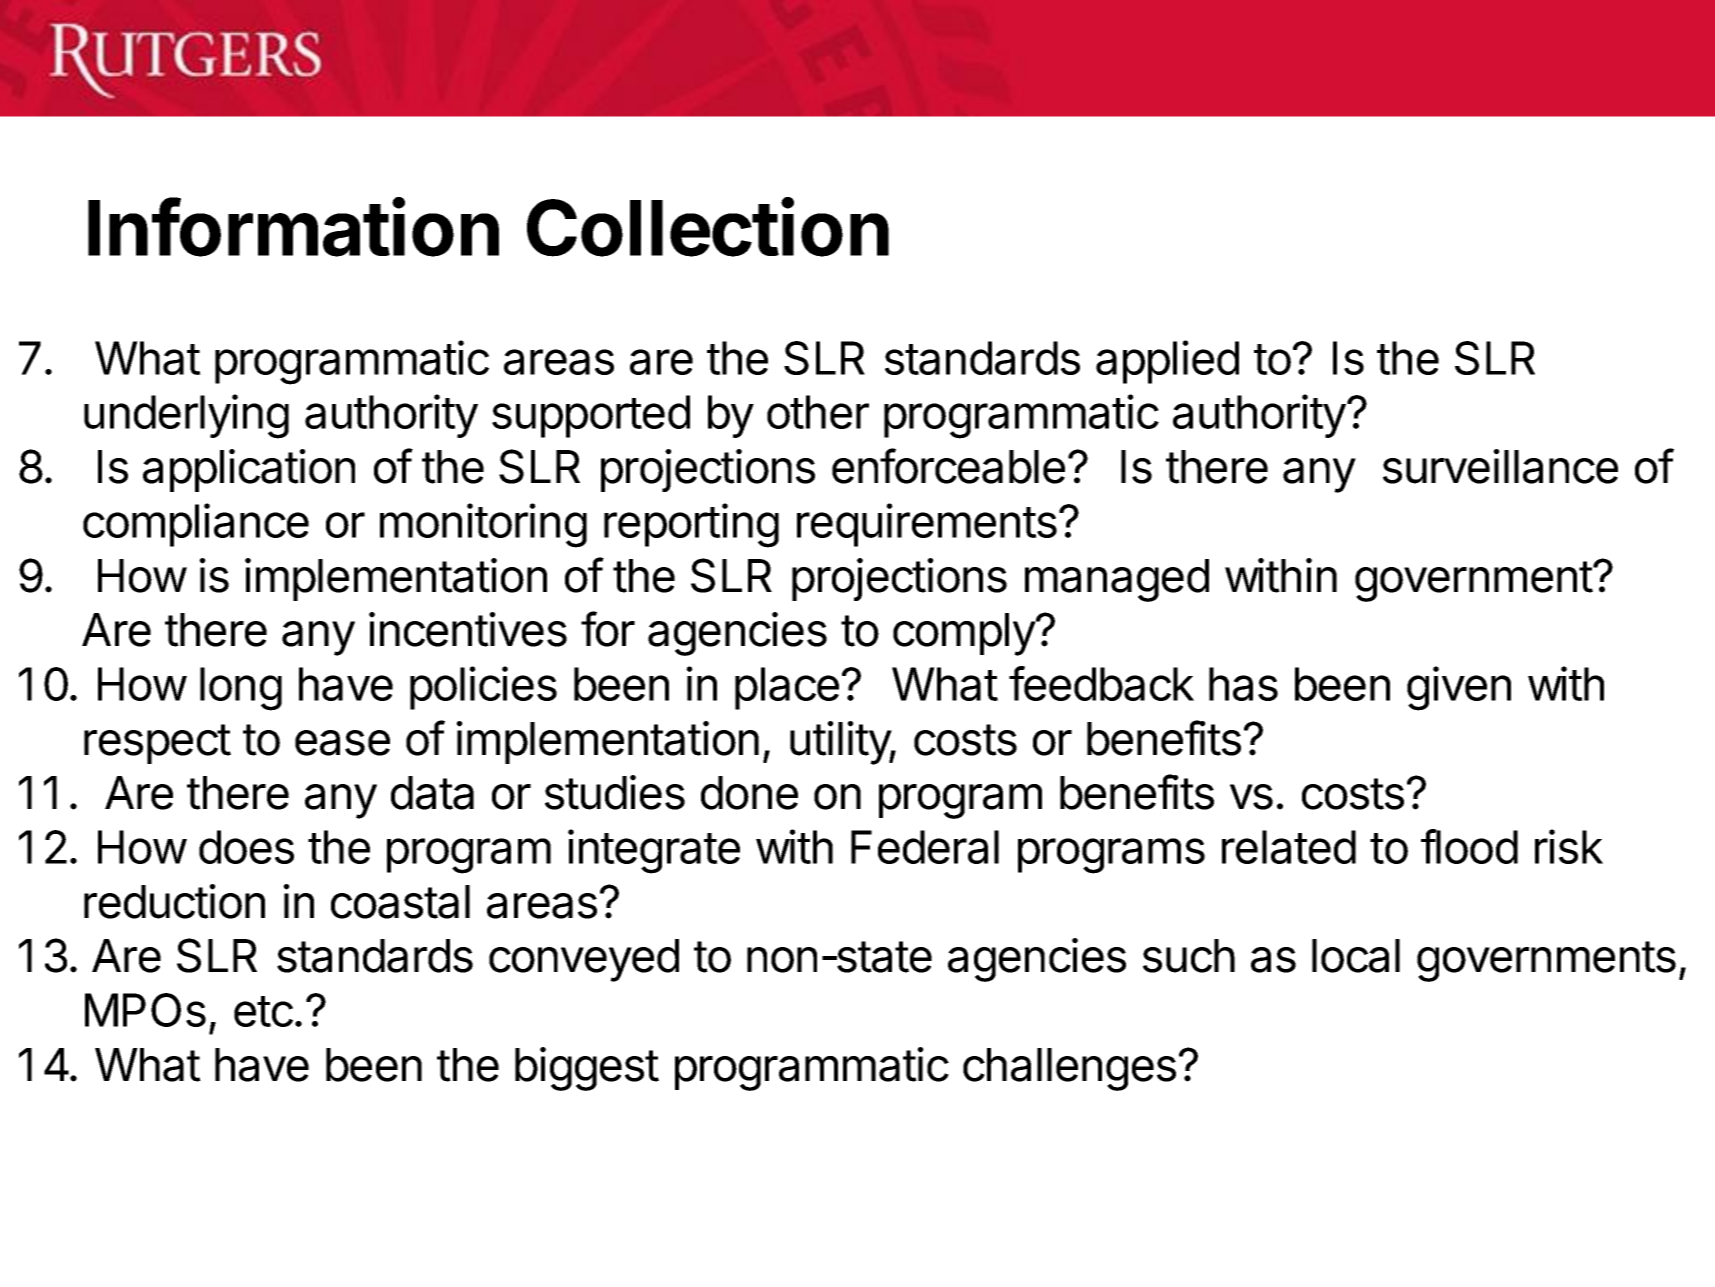 The height and width of the screenshot is (1287, 1715). Describe the element at coordinates (186, 416) in the screenshot. I see `underlying` at that location.
